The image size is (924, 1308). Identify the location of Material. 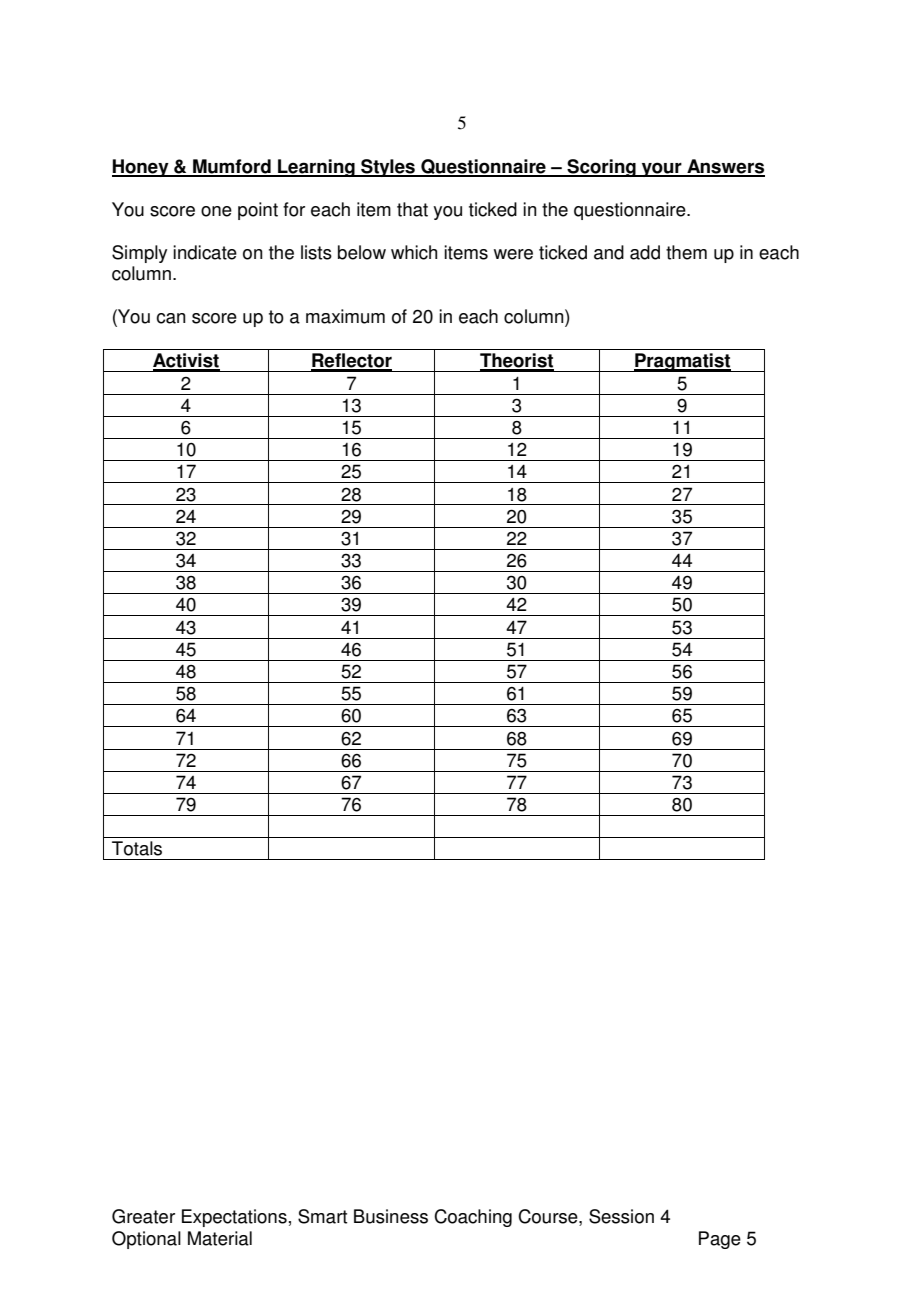
(220, 1238).
